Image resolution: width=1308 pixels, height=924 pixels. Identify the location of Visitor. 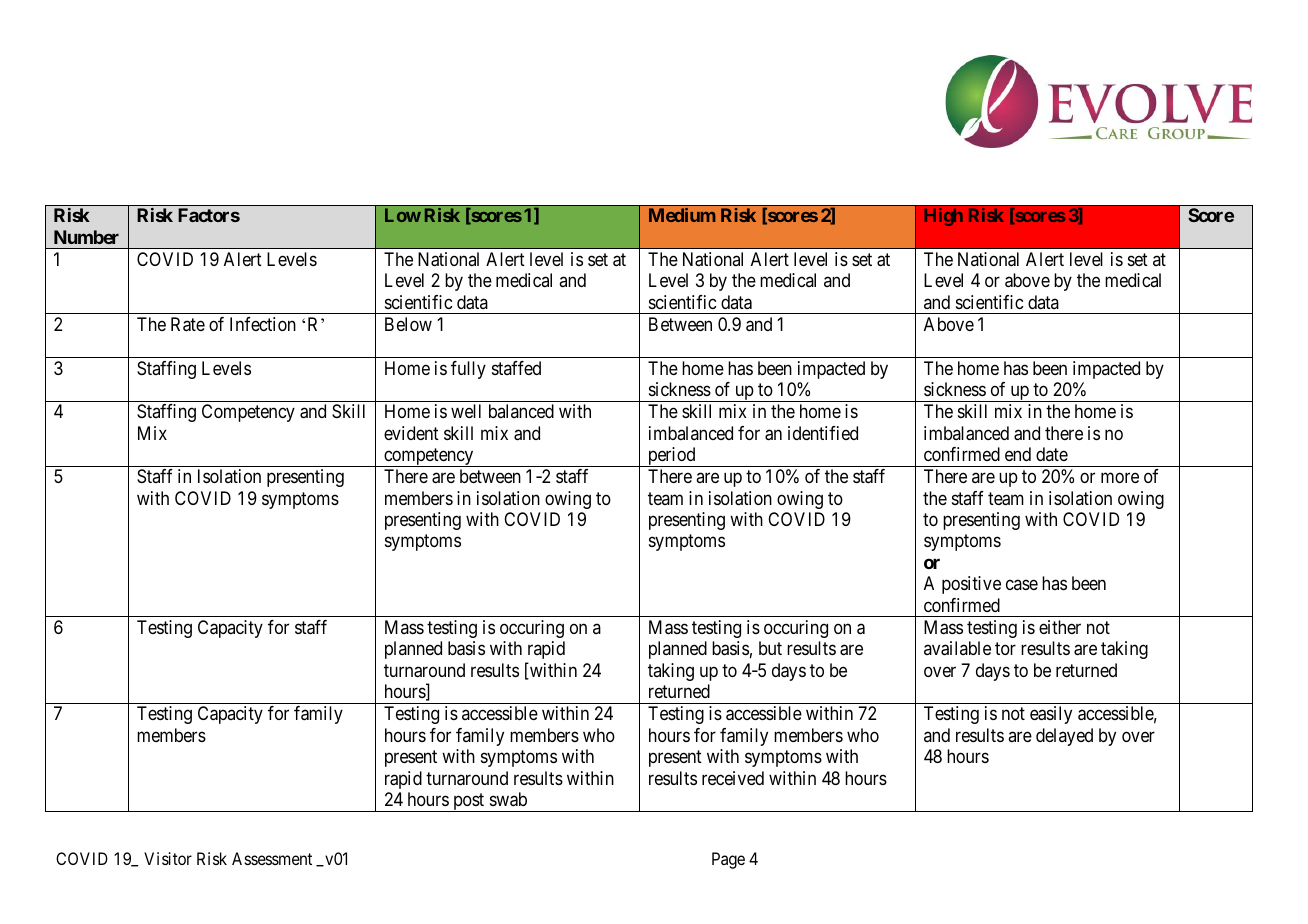
(168, 858).
